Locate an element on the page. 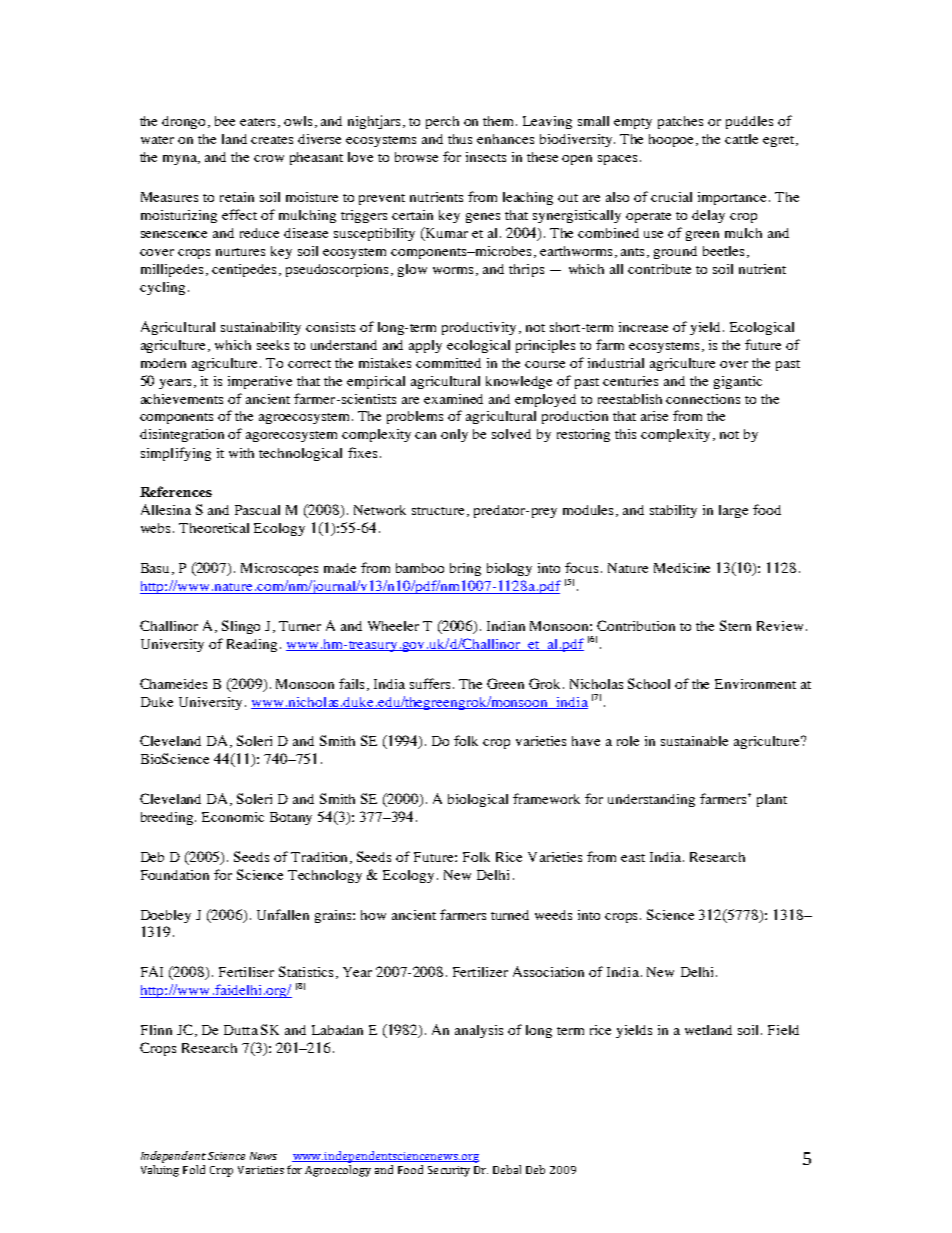  thus is located at coordinates (460, 139).
